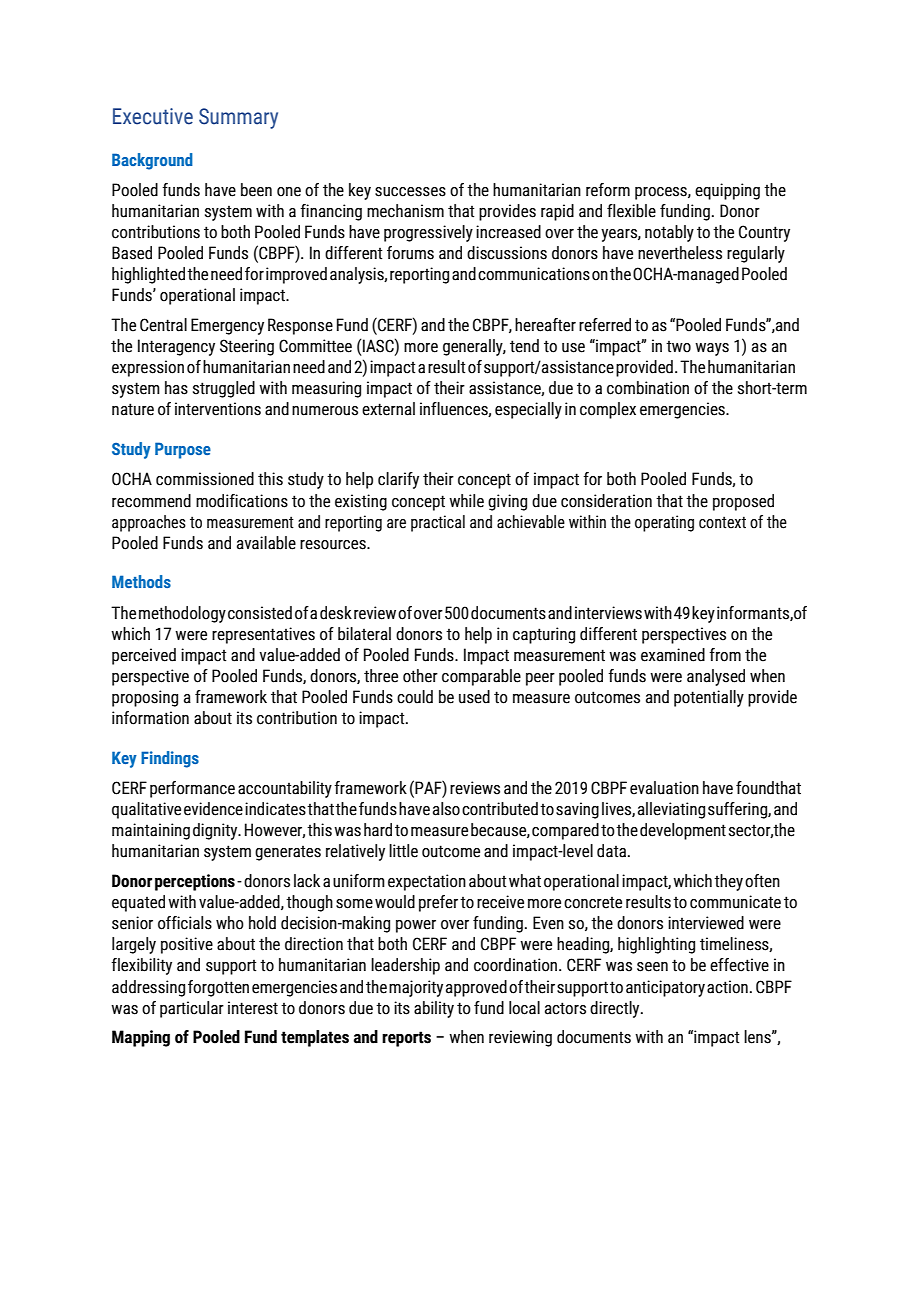 The height and width of the page is (1307, 924). What do you see at coordinates (678, 346) in the page?
I see `two` at bounding box center [678, 346].
